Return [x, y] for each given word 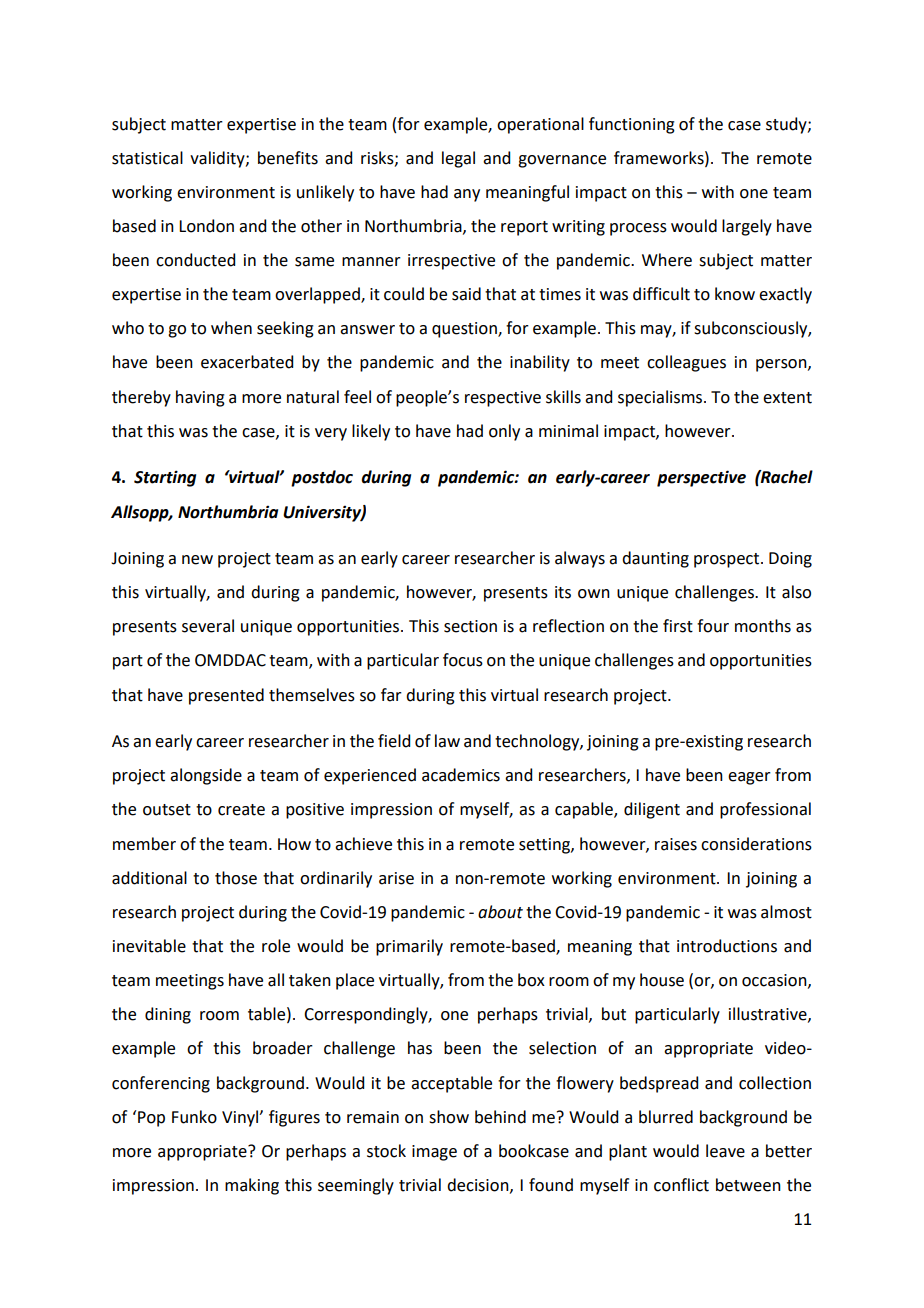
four [713, 626]
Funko [194, 1117]
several [208, 626]
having [200, 398]
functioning [632, 125]
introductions [727, 946]
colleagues [686, 363]
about [500, 912]
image [434, 1153]
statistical [147, 158]
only [504, 432]
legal [458, 159]
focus [463, 660]
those [236, 878]
